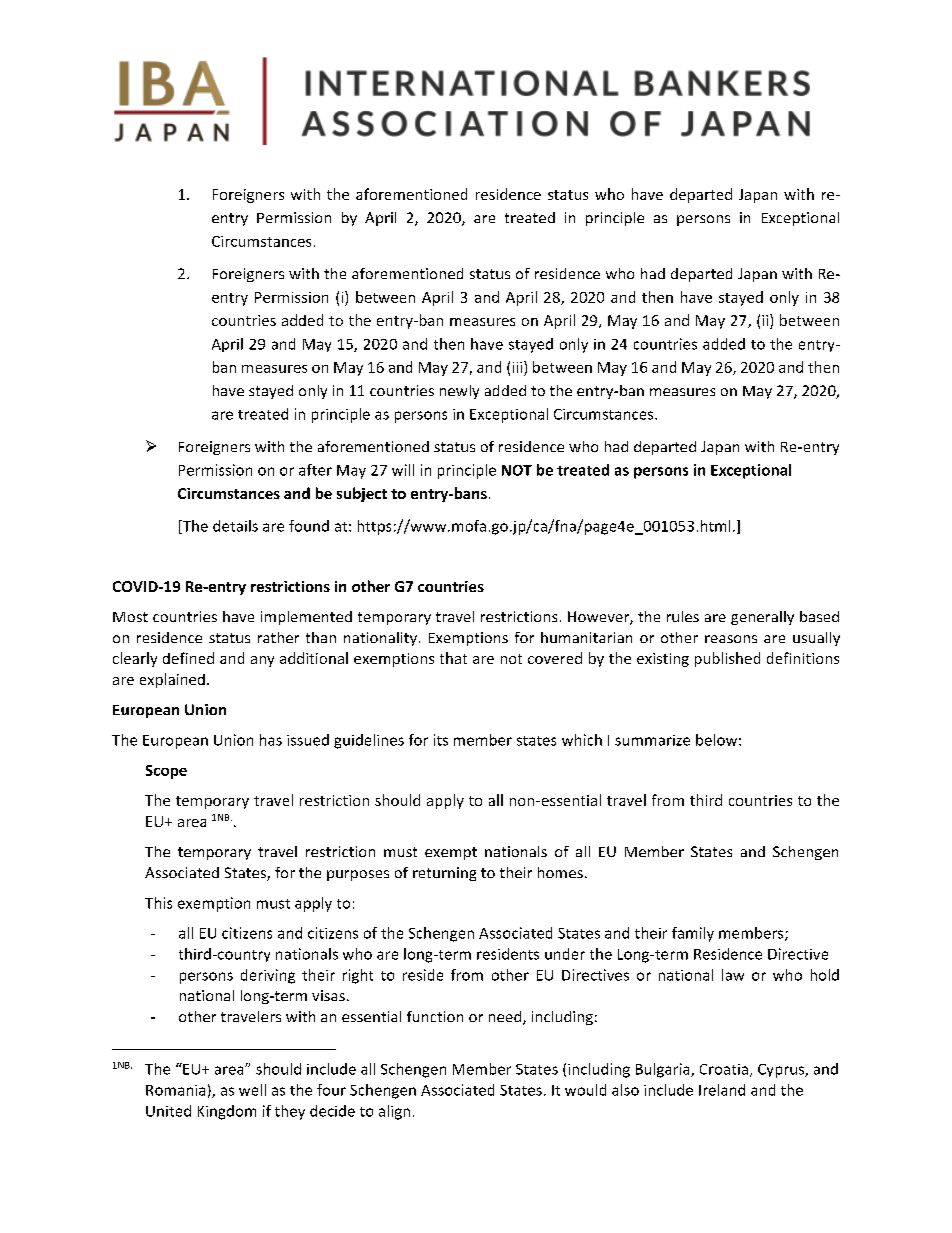  I want to click on has, so click(271, 740).
